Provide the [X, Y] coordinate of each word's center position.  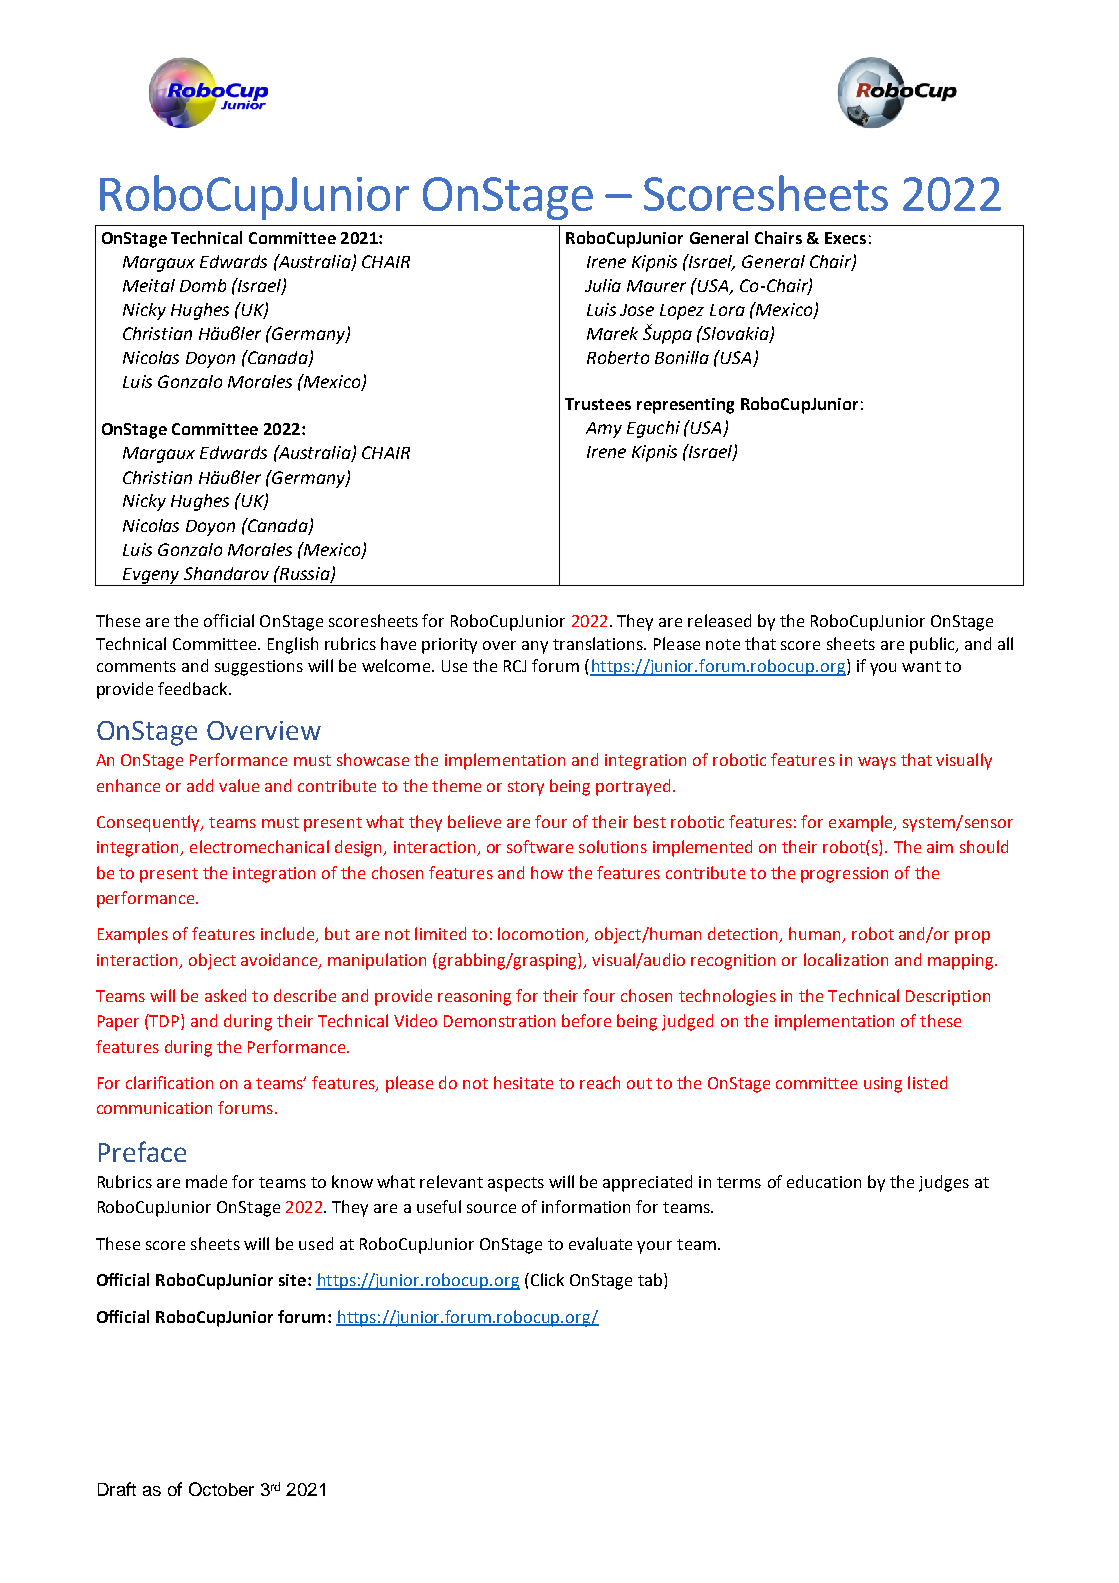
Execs [845, 238]
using [883, 1085]
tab [650, 1279]
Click [546, 1279]
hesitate [523, 1082]
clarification [169, 1082]
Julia [603, 285]
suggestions [259, 668]
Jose [637, 310]
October [221, 1489]
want [921, 666]
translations [599, 643]
